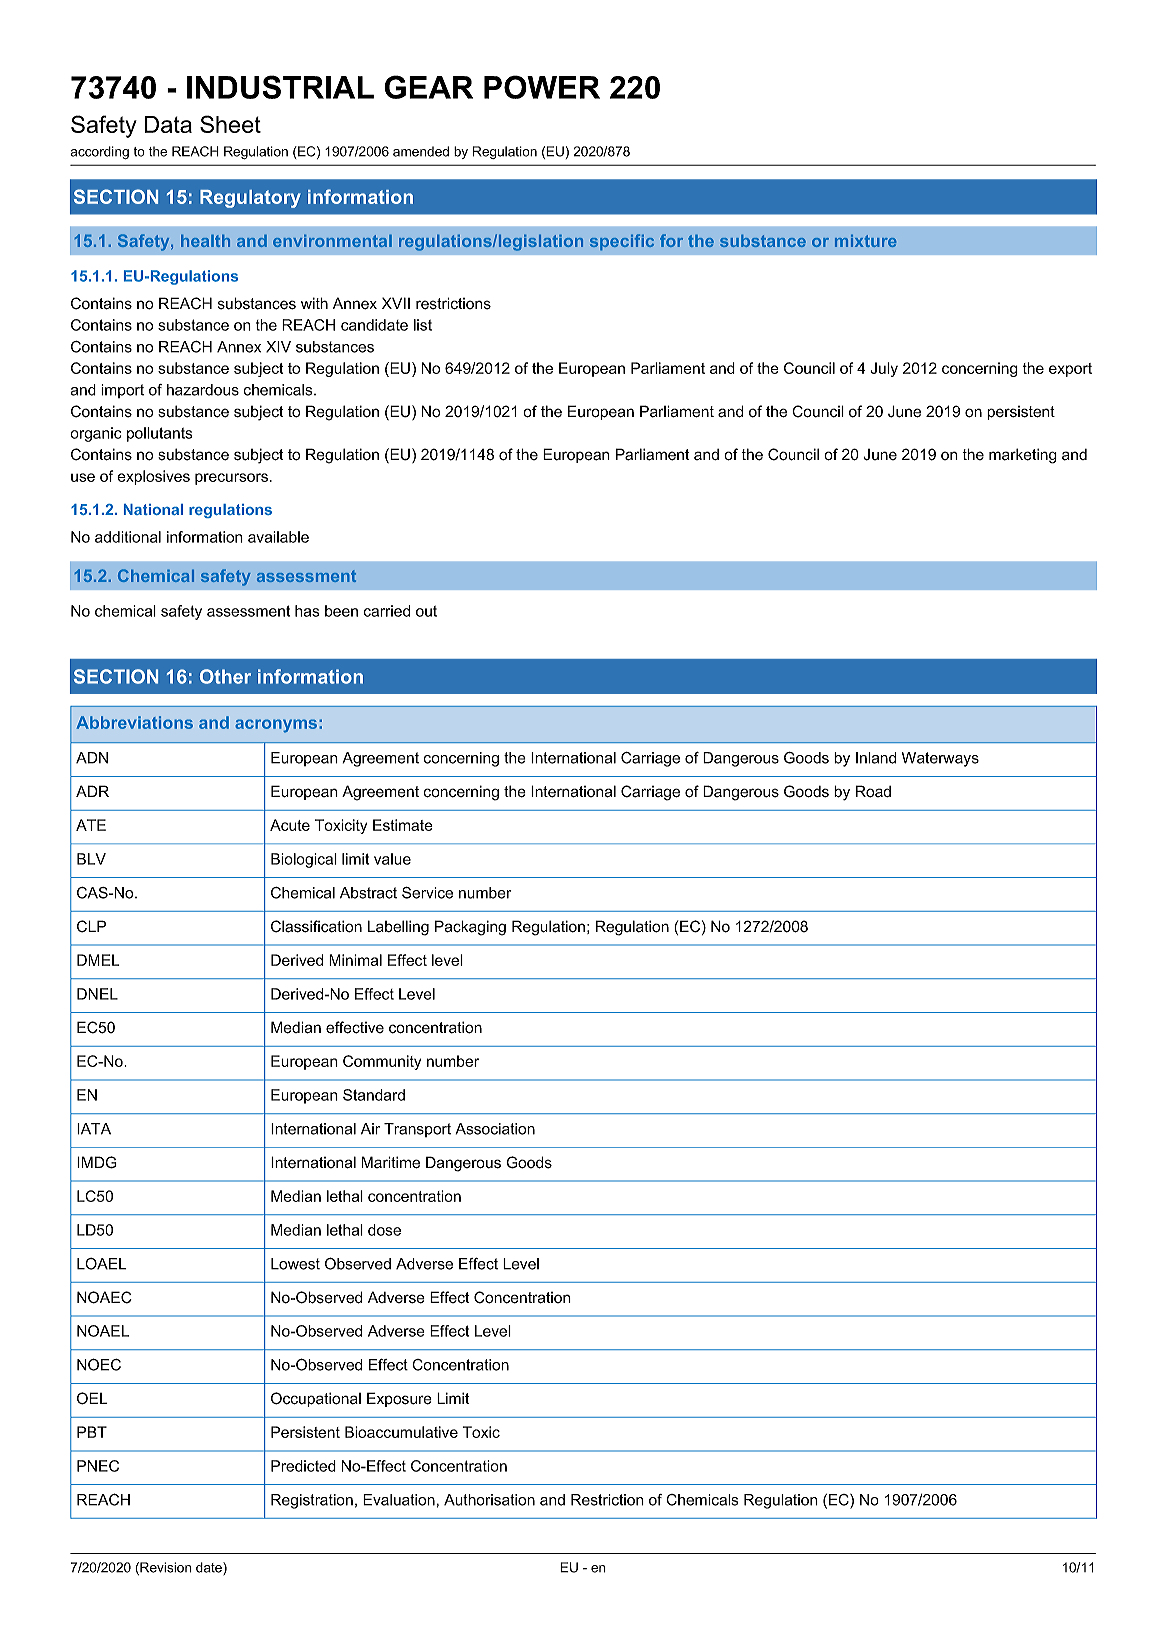 This page has height=1647, width=1164. I want to click on POWER, so click(542, 87).
